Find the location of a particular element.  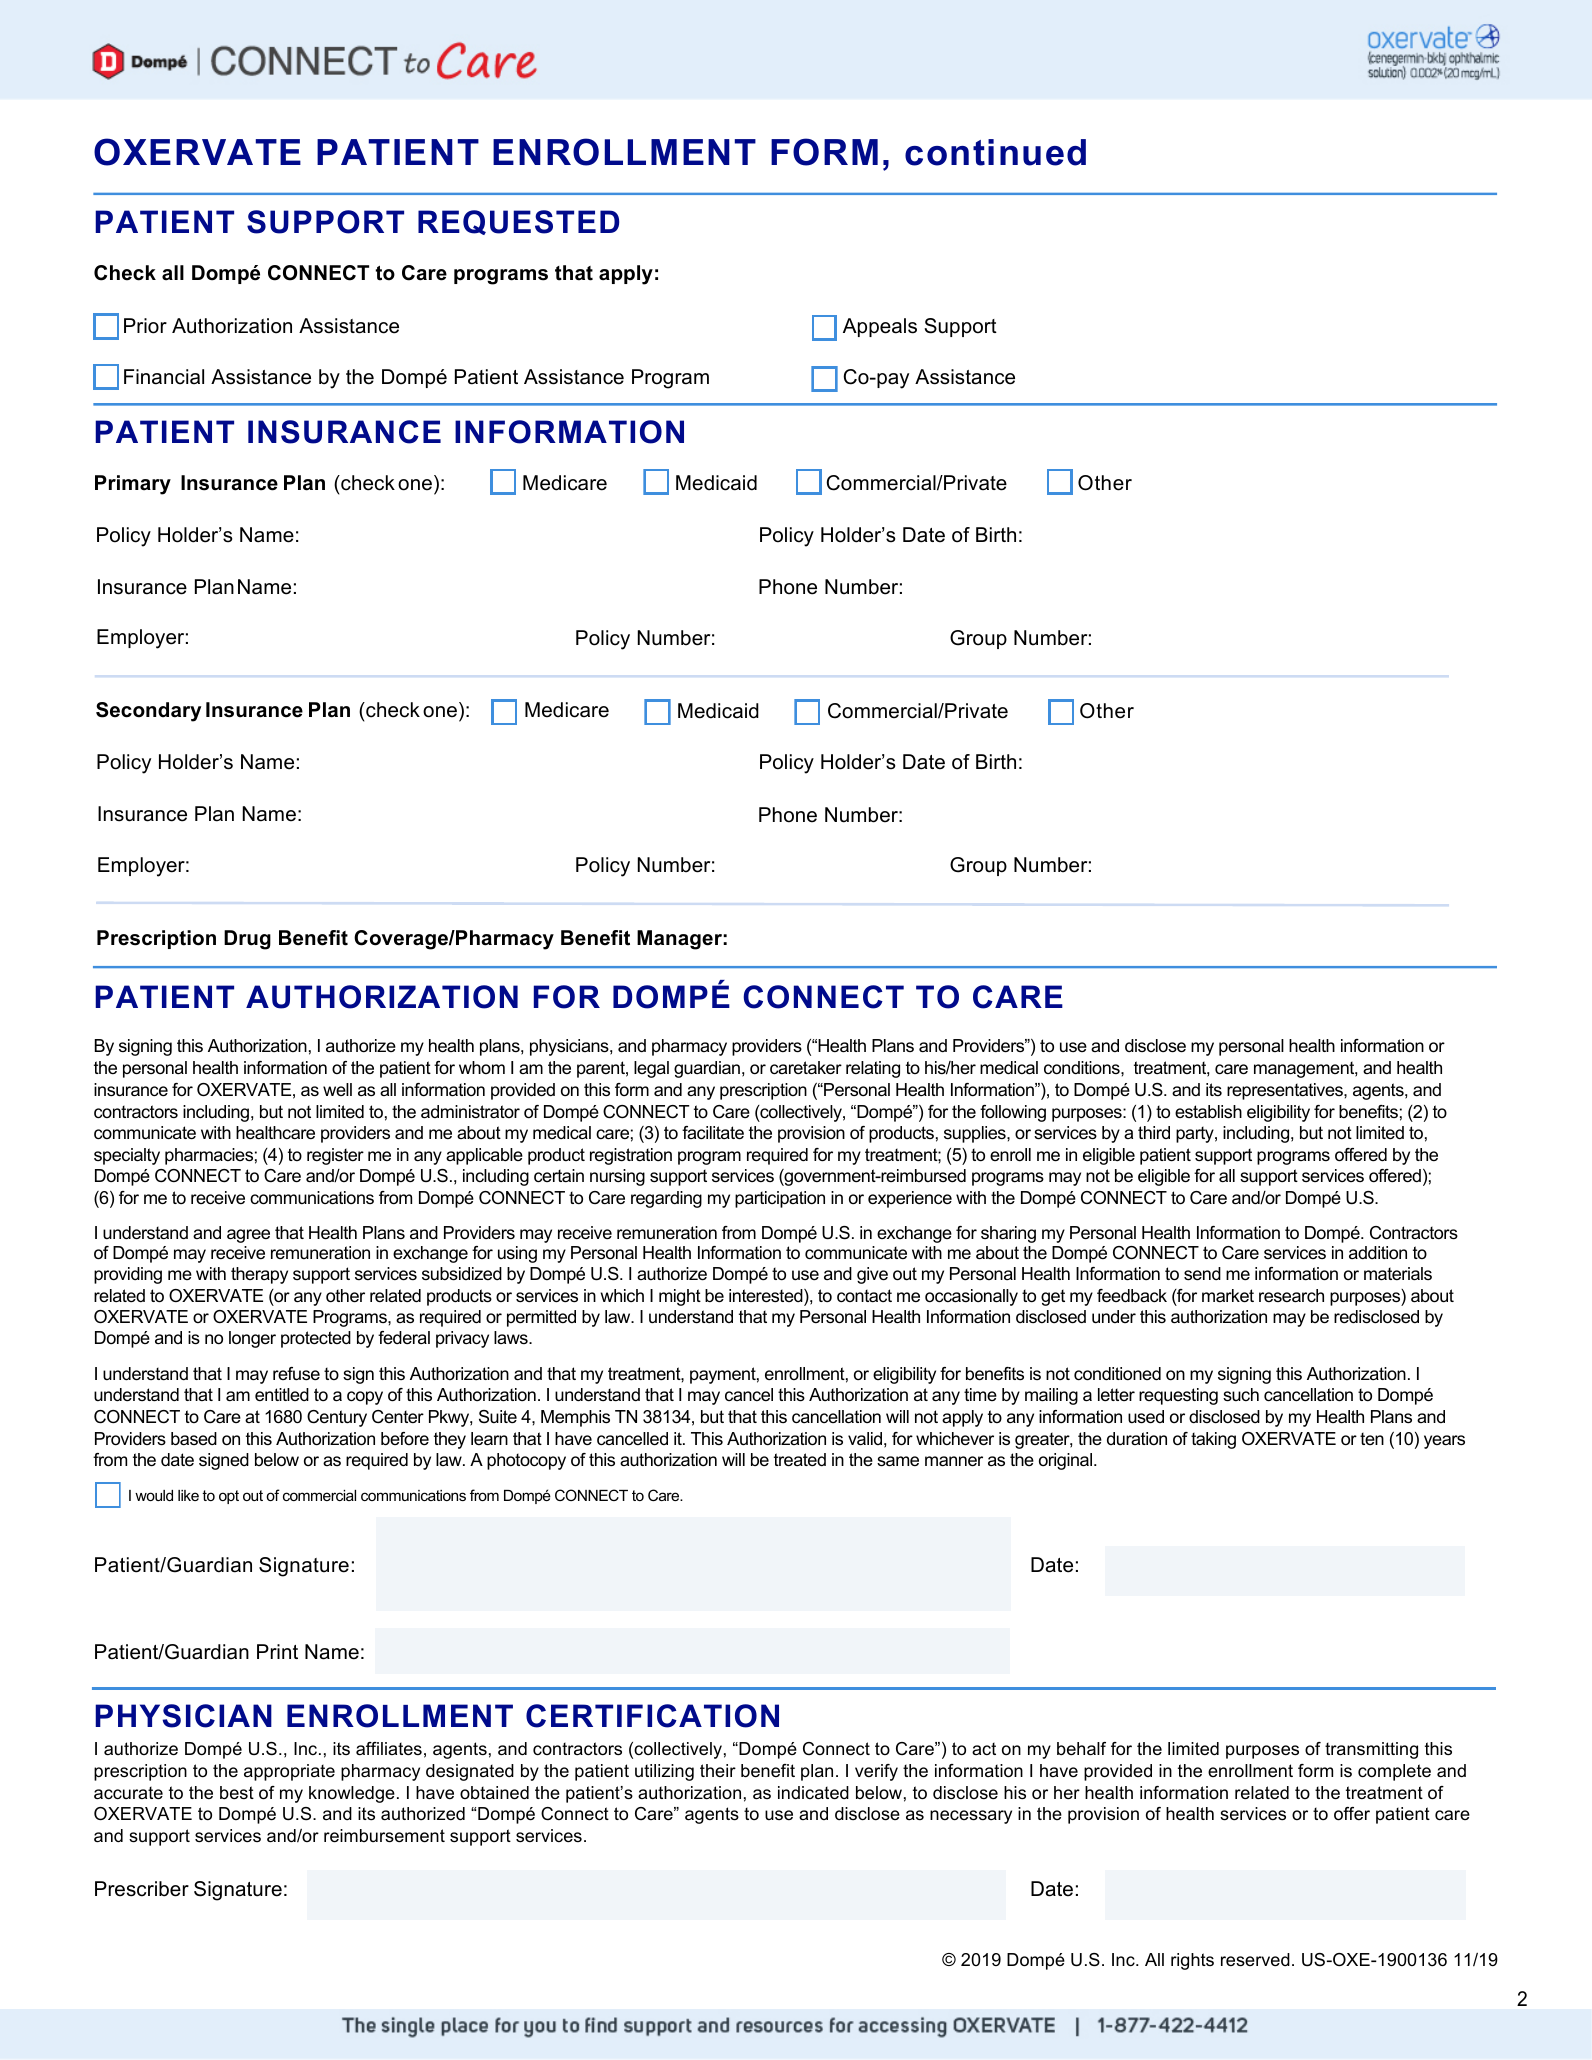

Appeals is located at coordinates (880, 327).
